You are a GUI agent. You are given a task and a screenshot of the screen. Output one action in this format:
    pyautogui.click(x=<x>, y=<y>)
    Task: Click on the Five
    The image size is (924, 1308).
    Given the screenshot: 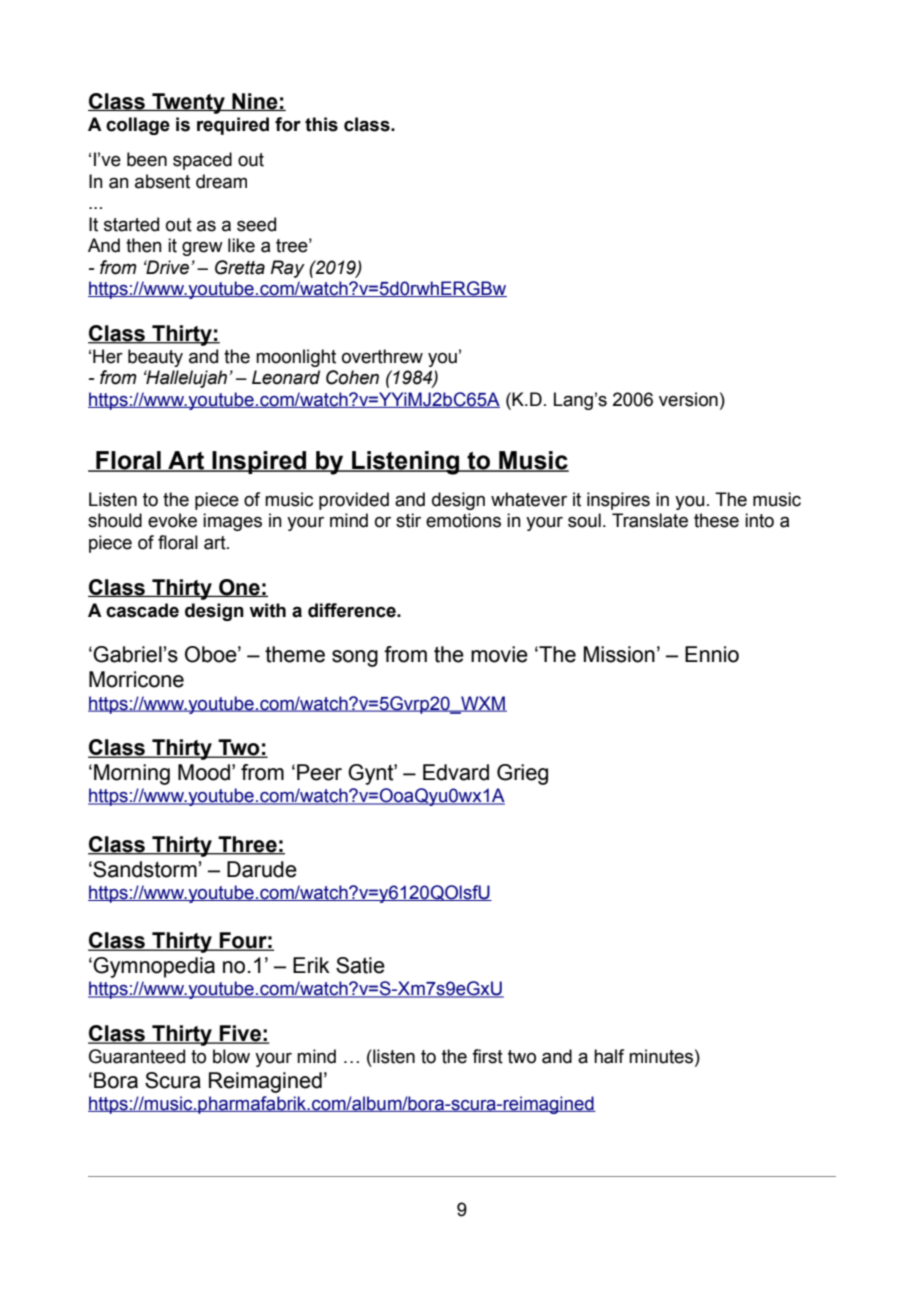 What is the action you would take?
    pyautogui.click(x=240, y=1034)
